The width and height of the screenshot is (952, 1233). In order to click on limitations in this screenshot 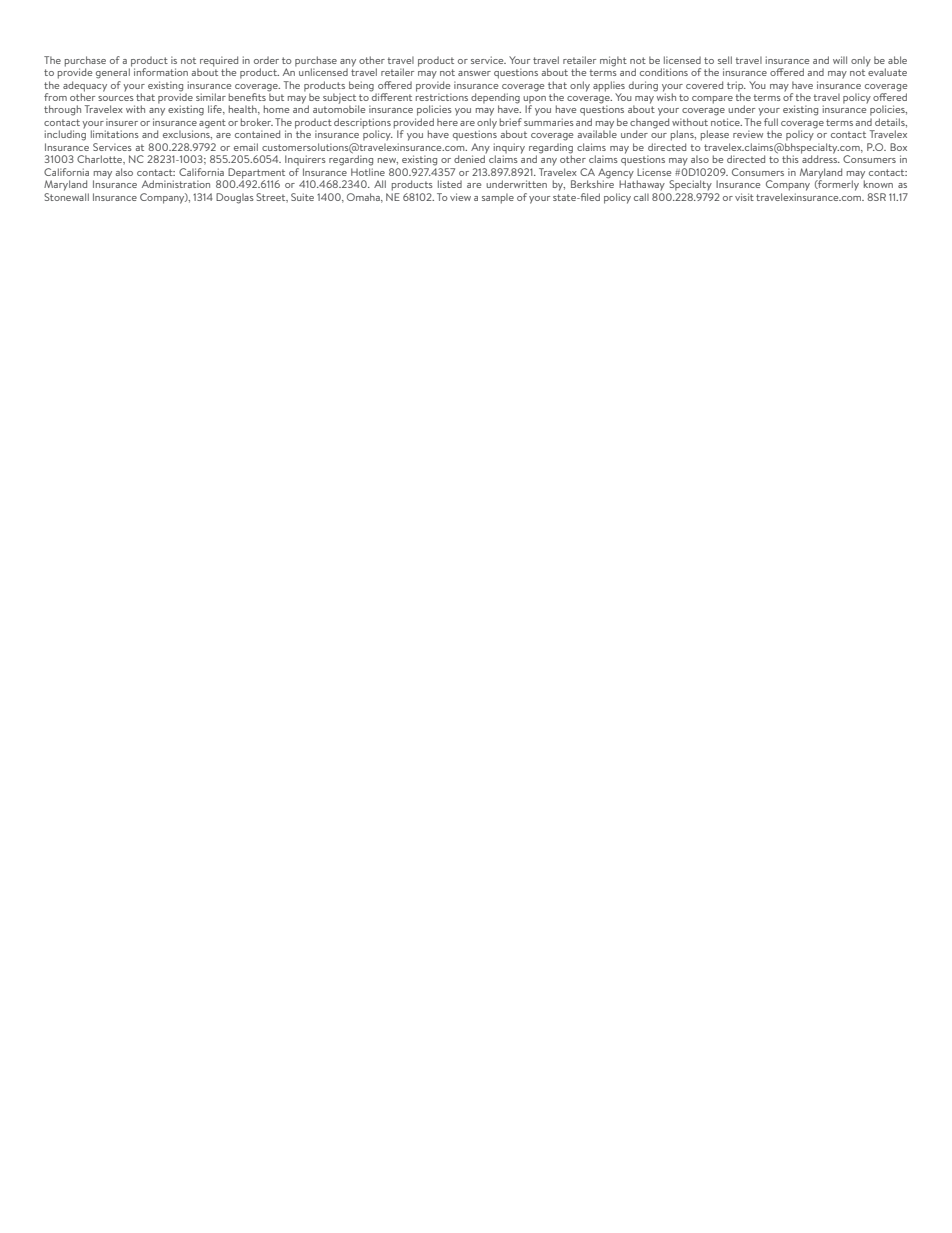, I will do `click(115, 134)`.
